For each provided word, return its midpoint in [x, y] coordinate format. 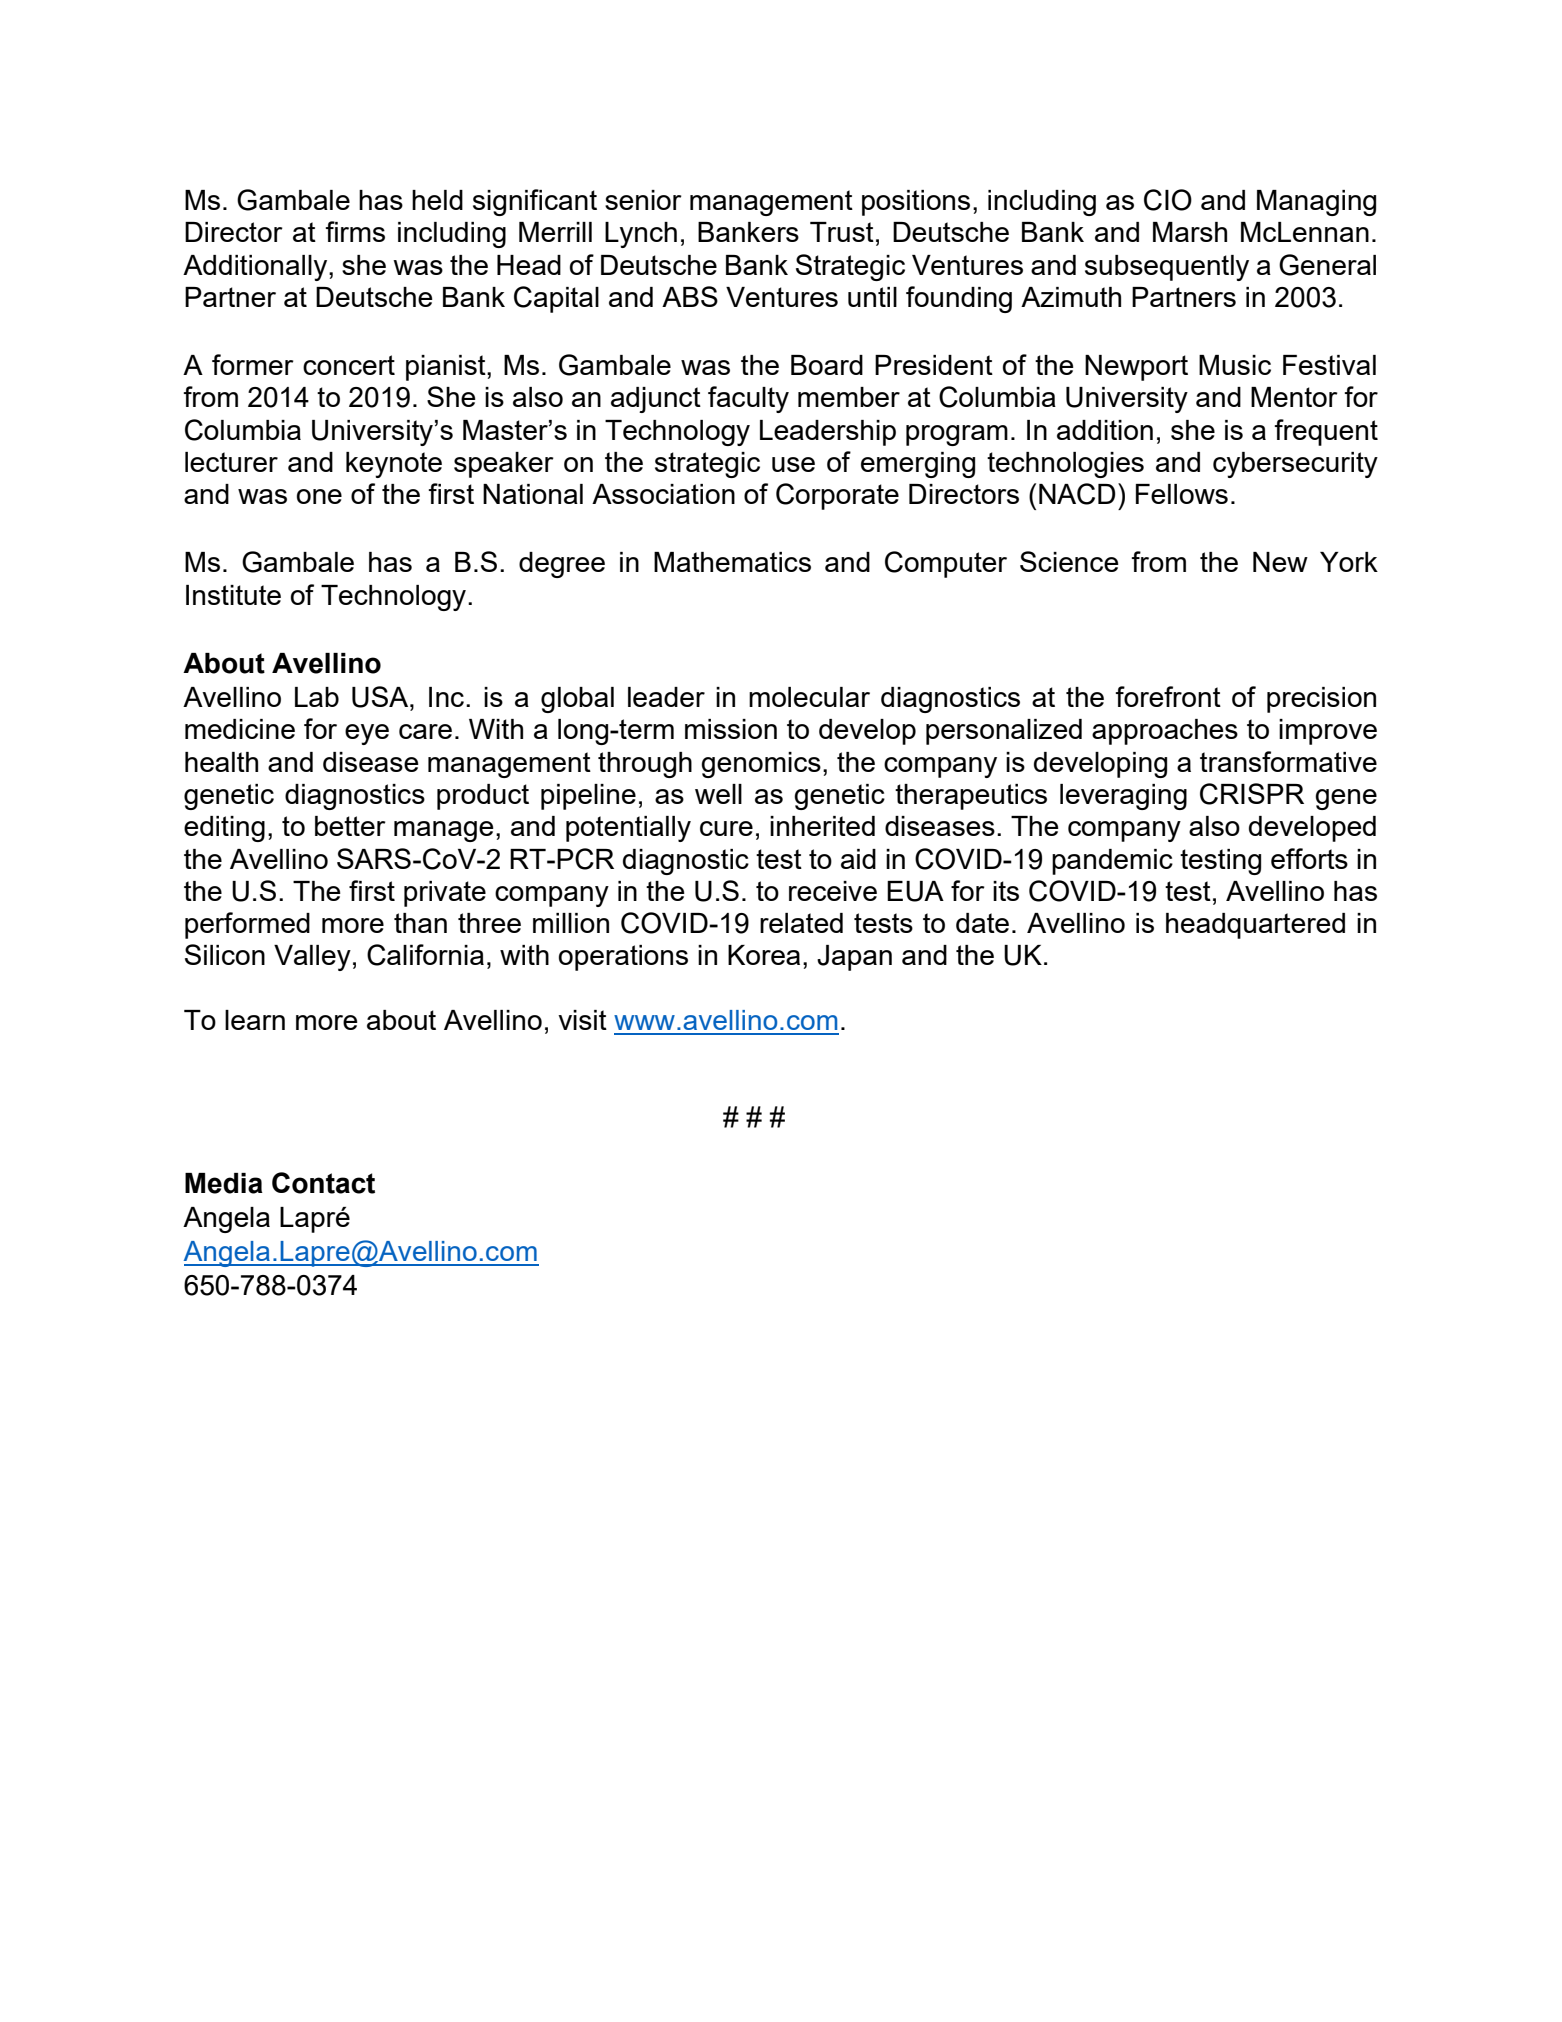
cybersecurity [1295, 465]
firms [355, 231]
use [793, 464]
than [420, 923]
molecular [809, 697]
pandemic [1112, 862]
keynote [394, 465]
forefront [1168, 696]
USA [381, 697]
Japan [854, 958]
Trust [842, 232]
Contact [323, 1183]
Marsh [1190, 232]
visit [582, 1020]
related [801, 923]
